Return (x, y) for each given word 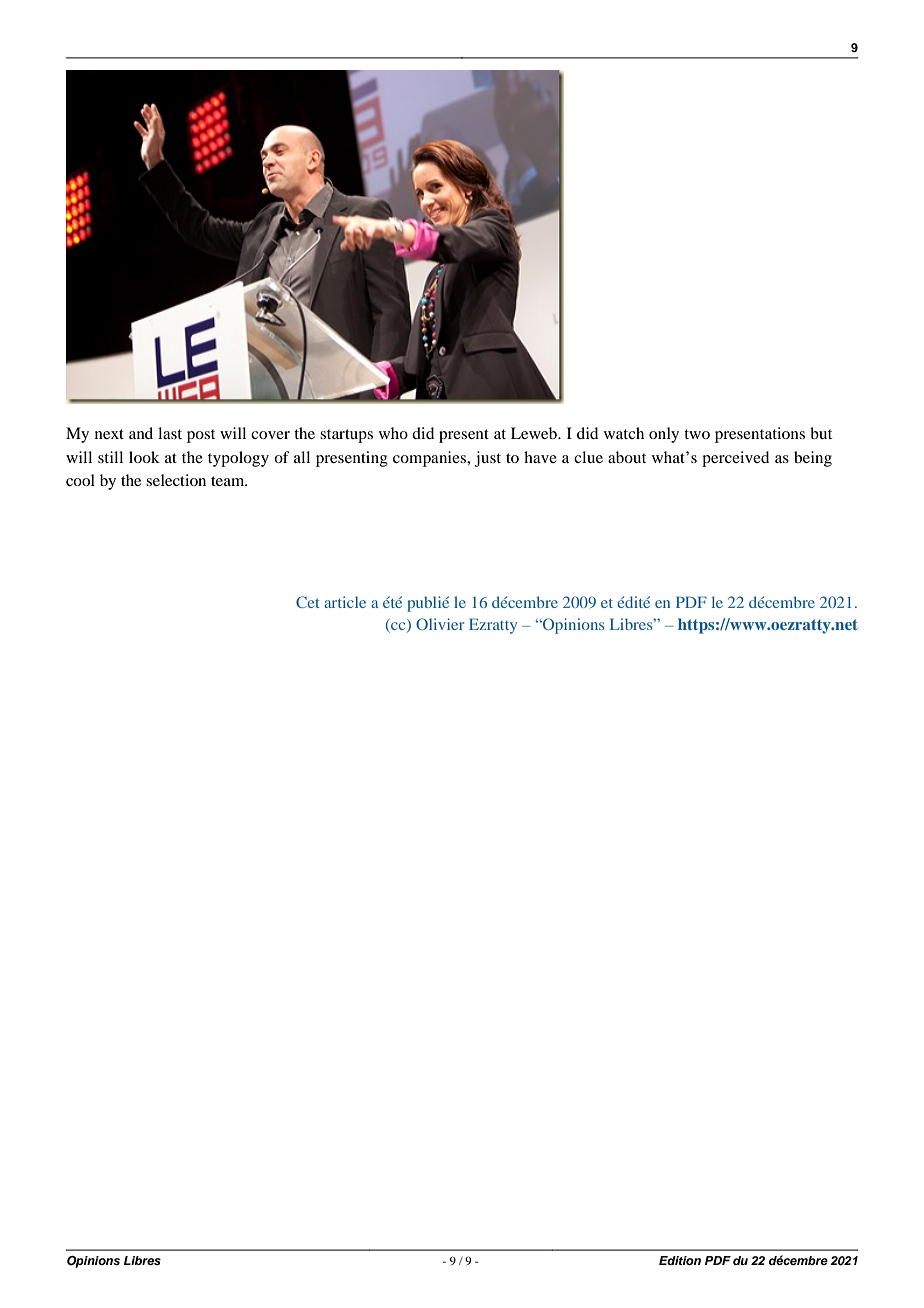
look (144, 457)
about (627, 457)
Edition (680, 1260)
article (345, 602)
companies (431, 459)
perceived (735, 459)
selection (176, 480)
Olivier (440, 624)
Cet (308, 602)
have (540, 457)
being (813, 459)
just (488, 459)
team (229, 481)
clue (588, 457)
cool (80, 480)
